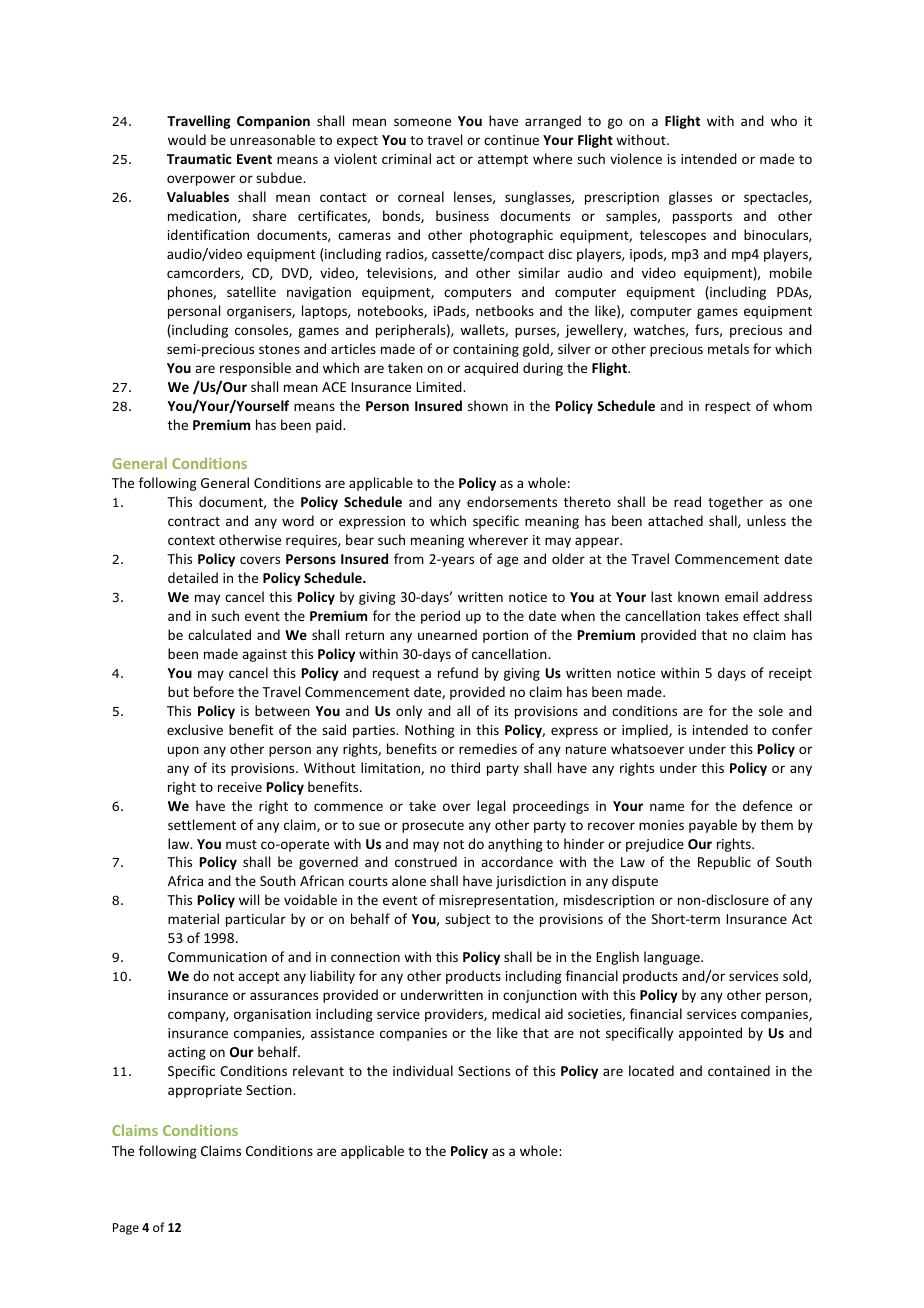 The height and width of the screenshot is (1308, 924). What do you see at coordinates (467, 920) in the screenshot?
I see `subject` at bounding box center [467, 920].
